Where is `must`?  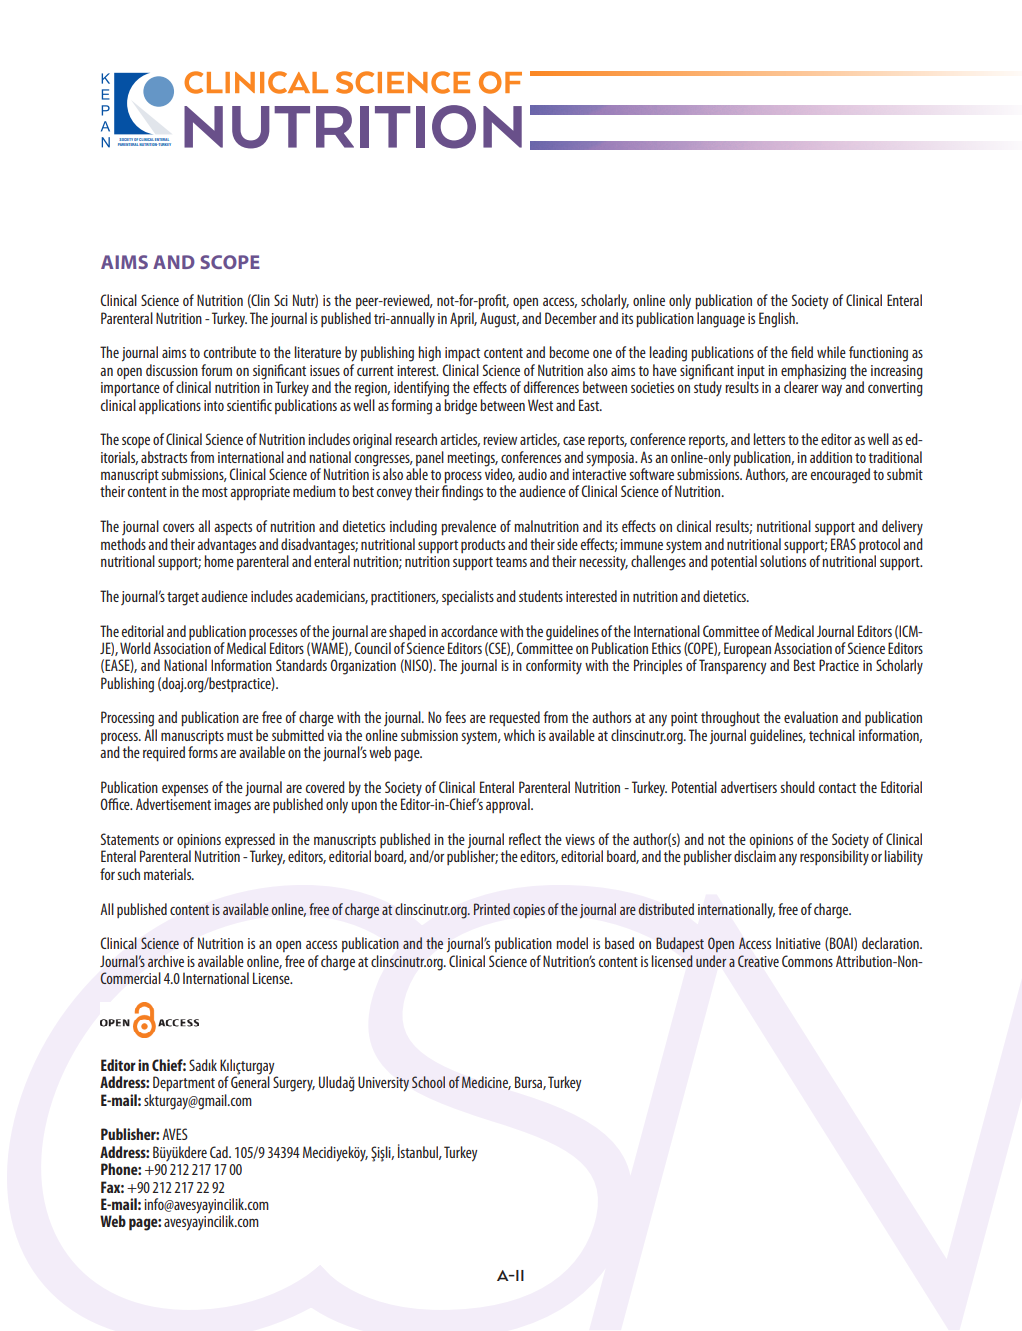
must is located at coordinates (240, 736).
